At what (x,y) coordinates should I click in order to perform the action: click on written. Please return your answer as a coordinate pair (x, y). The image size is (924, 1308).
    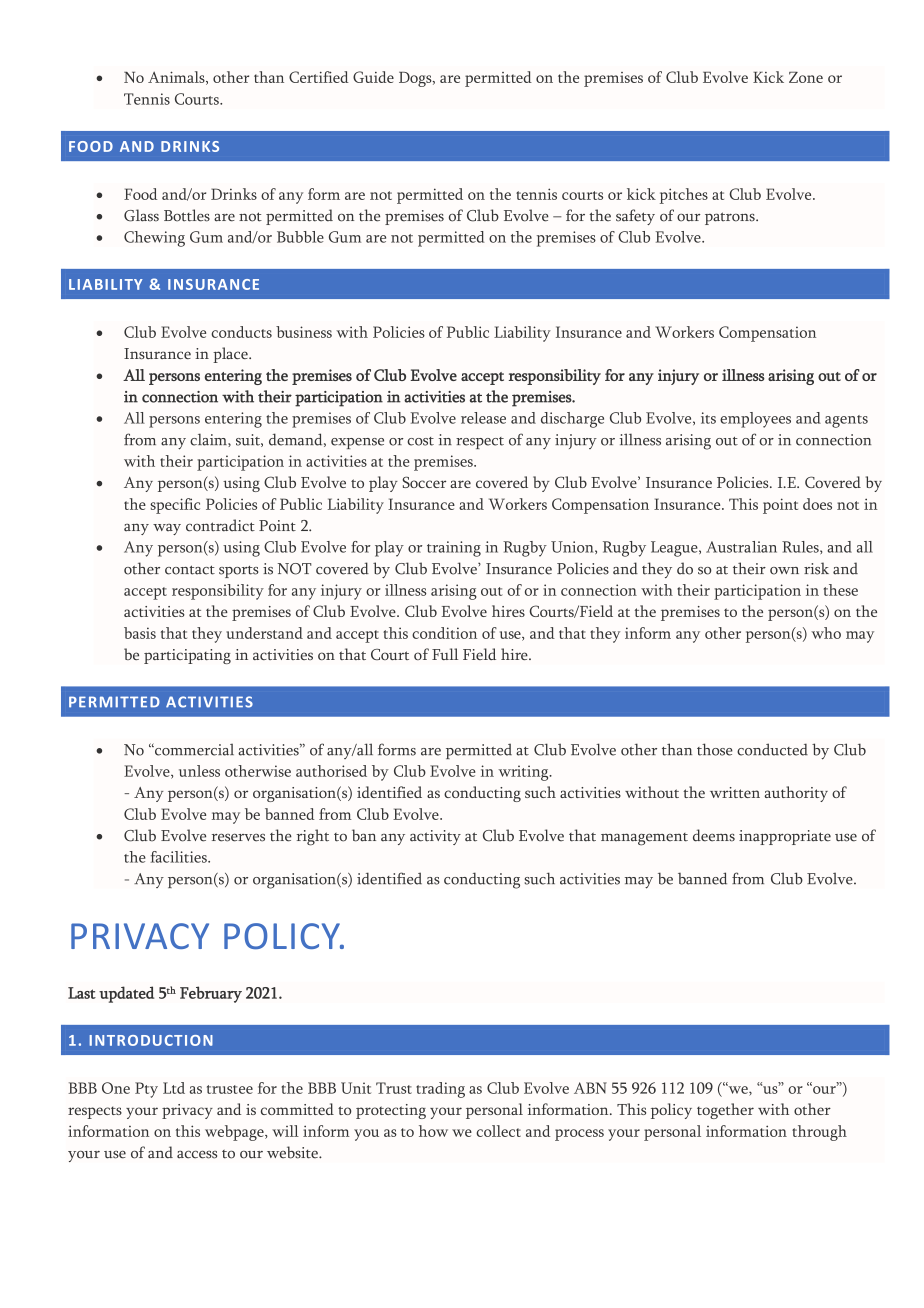
    Looking at the image, I should click on (735, 792).
